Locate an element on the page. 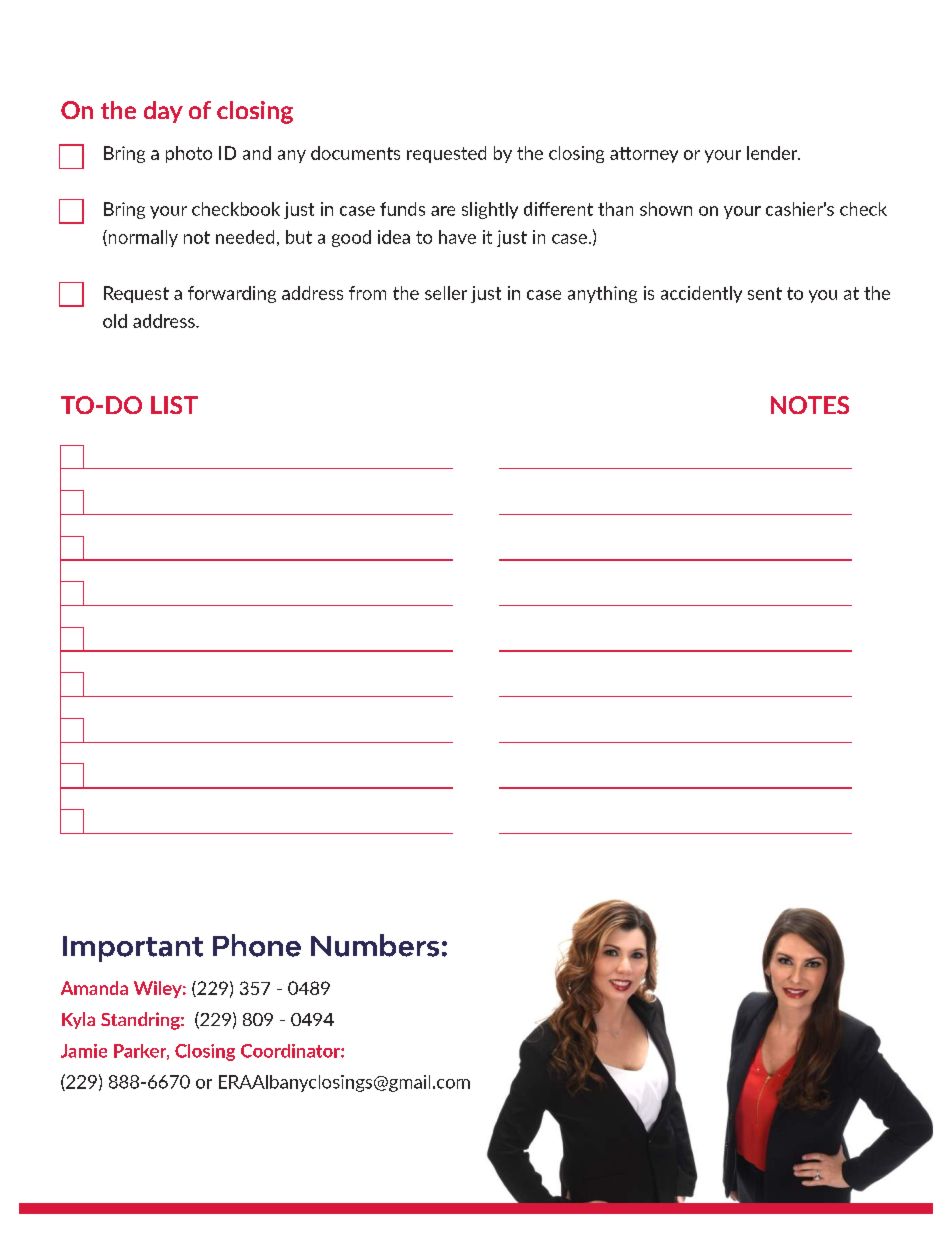 Image resolution: width=952 pixels, height=1233 pixels. LIST is located at coordinates (174, 405).
